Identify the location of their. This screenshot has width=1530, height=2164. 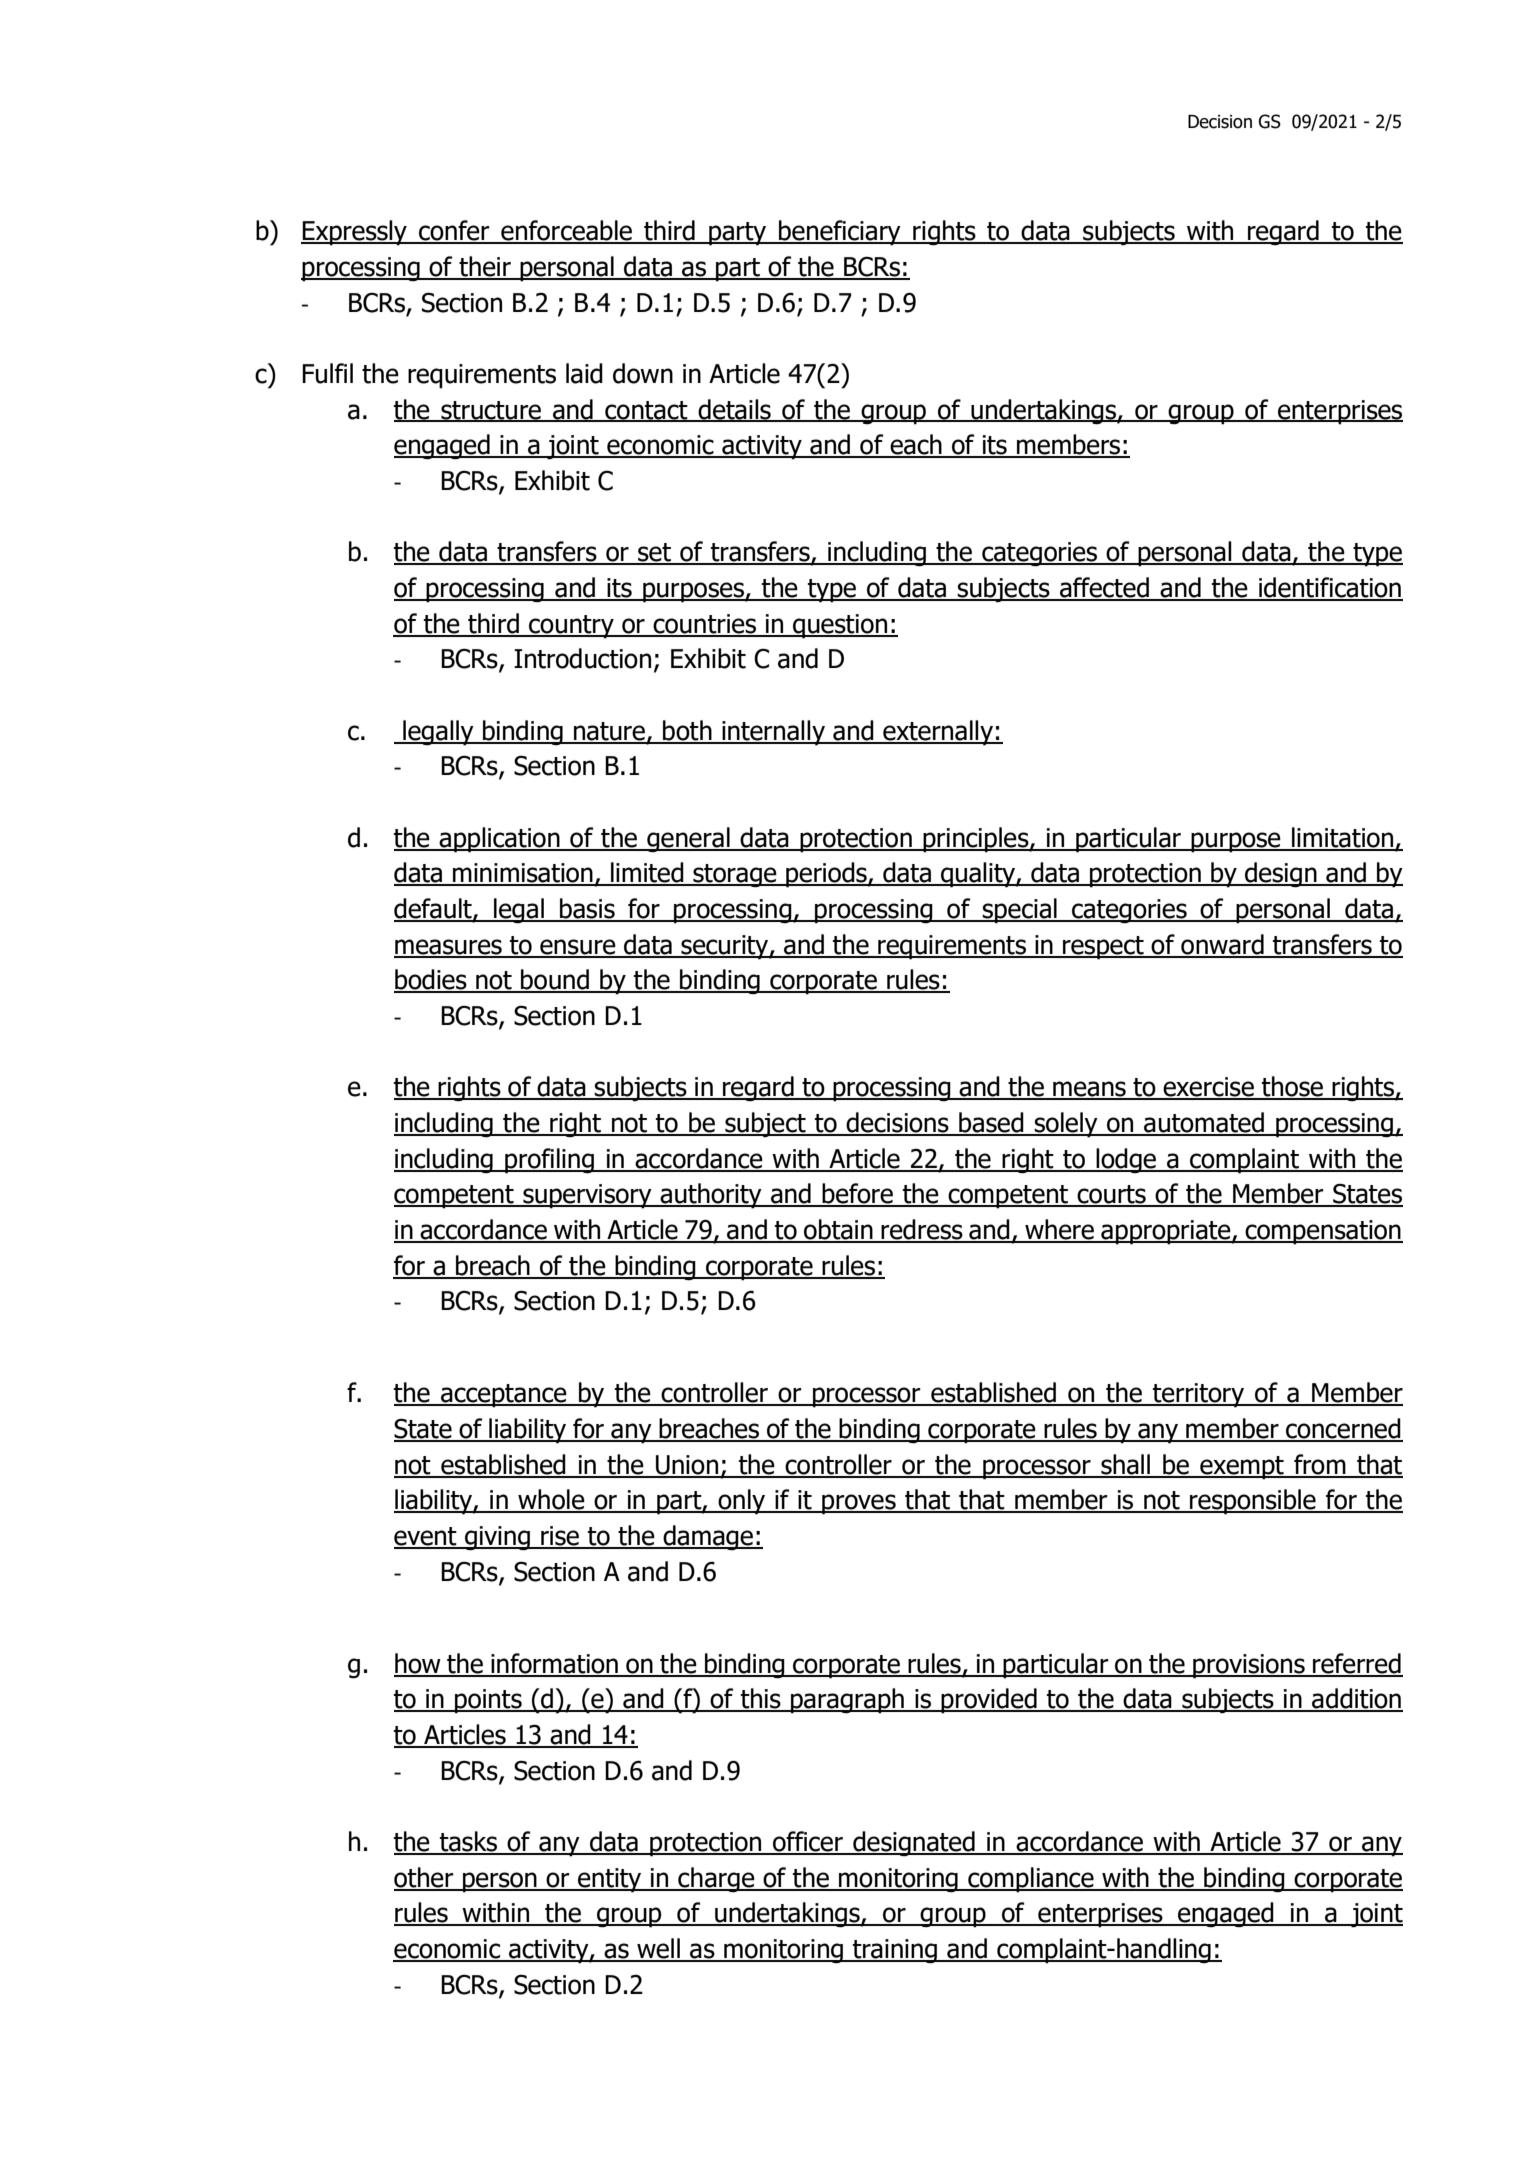
(485, 267).
